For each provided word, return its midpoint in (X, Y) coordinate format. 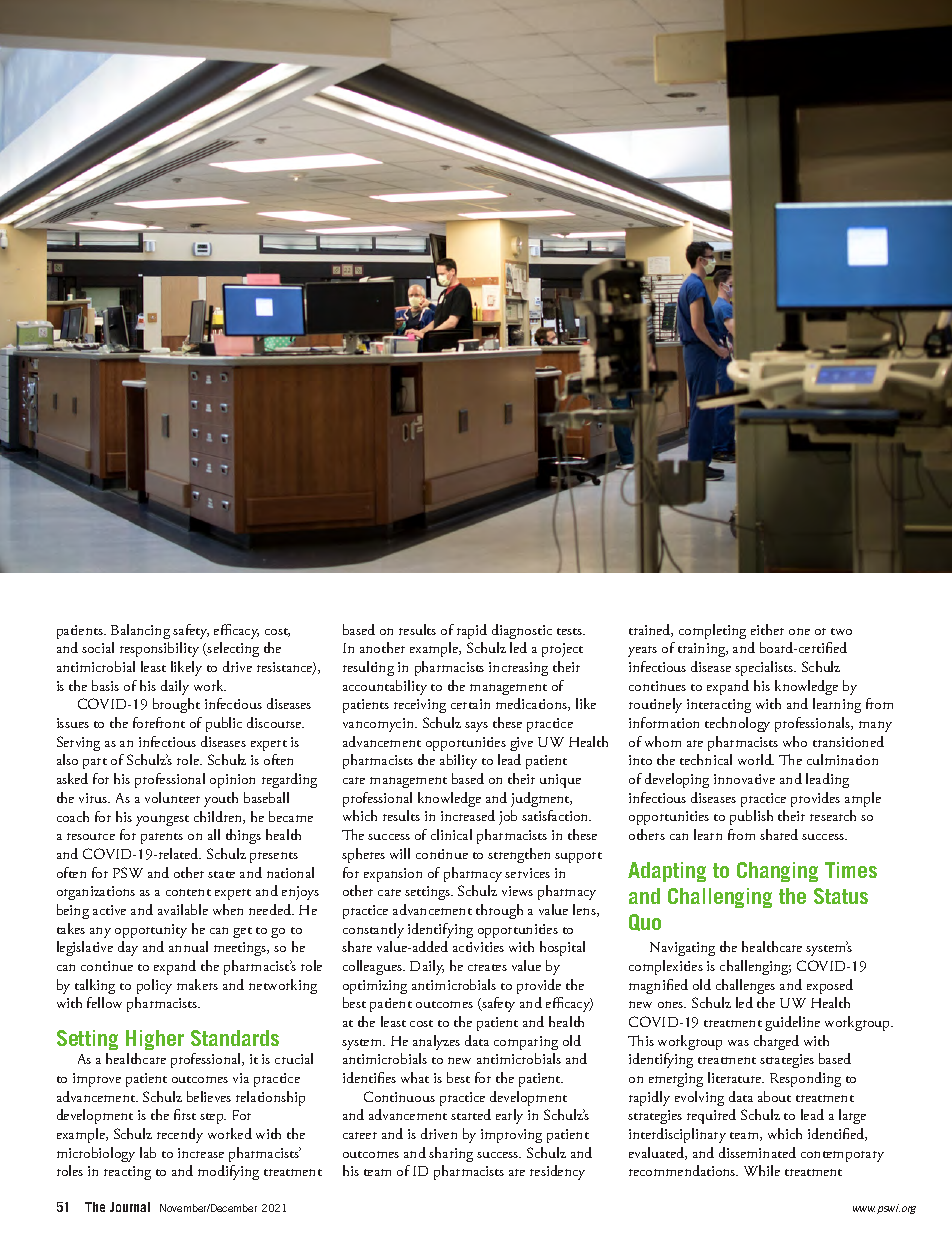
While (762, 1170)
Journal (130, 1207)
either (767, 629)
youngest (162, 820)
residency (557, 1172)
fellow (104, 1002)
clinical (451, 834)
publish (751, 817)
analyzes (436, 1042)
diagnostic (522, 631)
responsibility (159, 649)
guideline (792, 1023)
